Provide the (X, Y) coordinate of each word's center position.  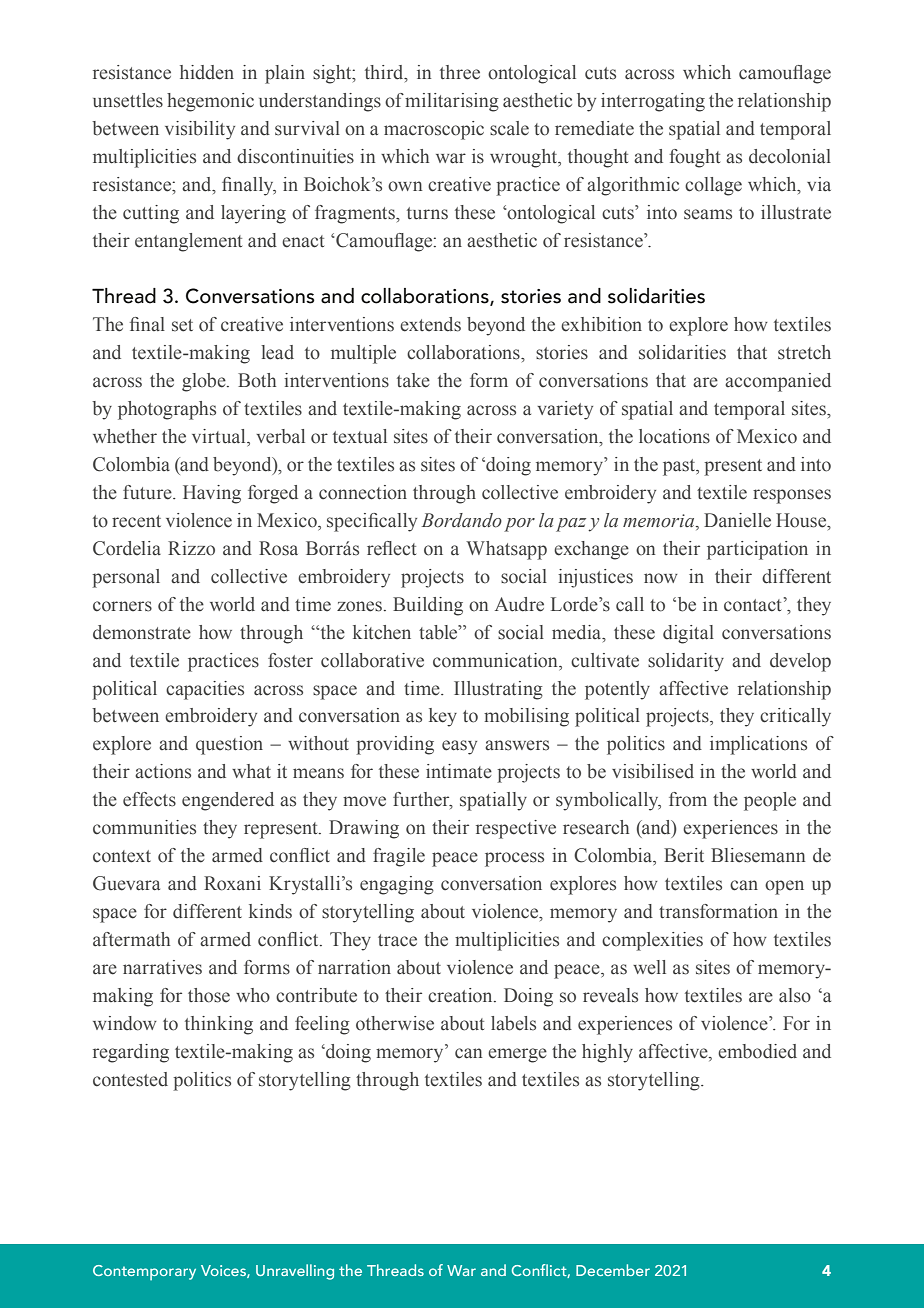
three (460, 72)
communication (496, 660)
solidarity (686, 662)
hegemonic (210, 102)
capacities (205, 690)
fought (694, 158)
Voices (224, 1271)
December (613, 1270)
